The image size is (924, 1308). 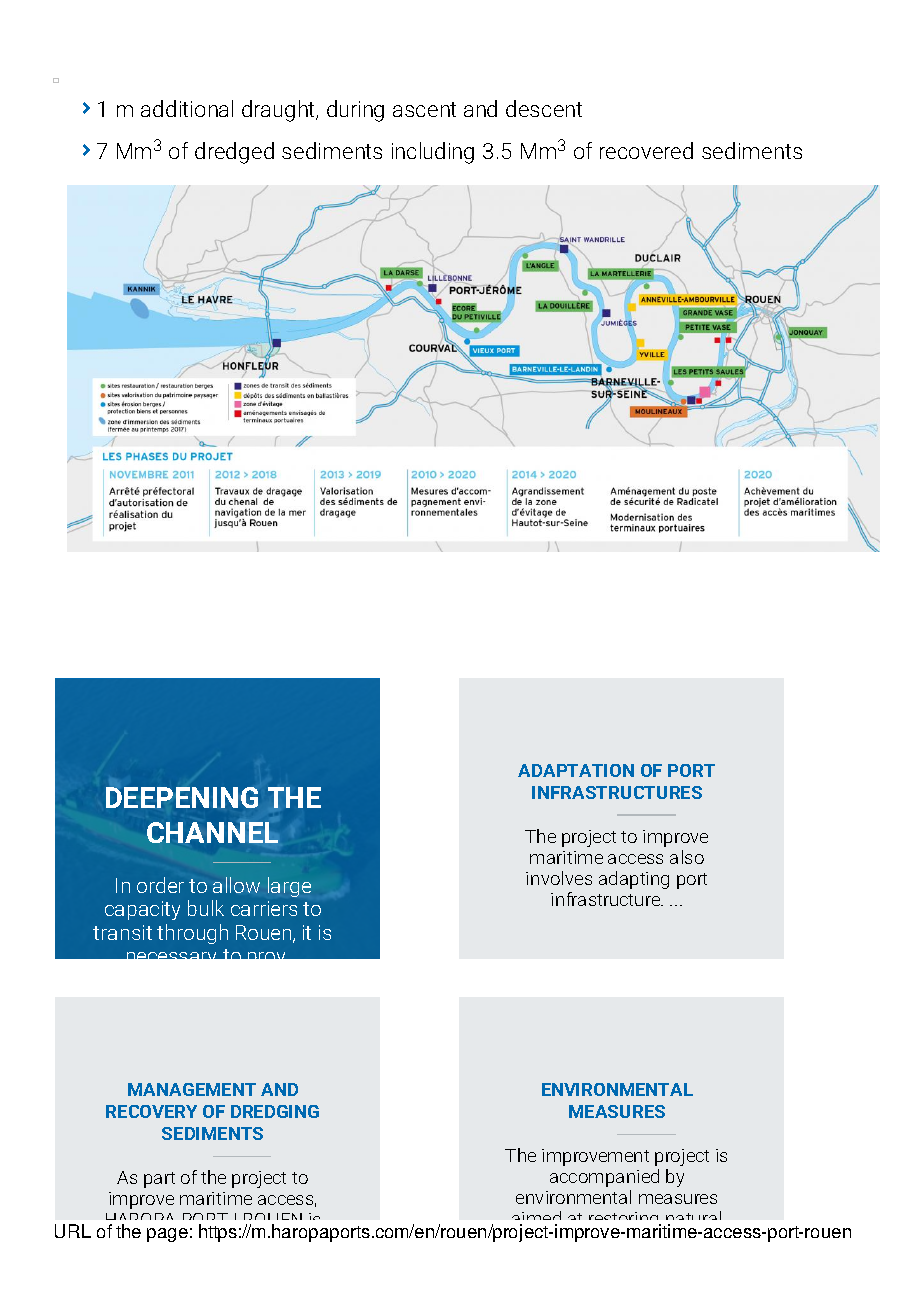 What do you see at coordinates (187, 108) in the document?
I see `additional` at bounding box center [187, 108].
